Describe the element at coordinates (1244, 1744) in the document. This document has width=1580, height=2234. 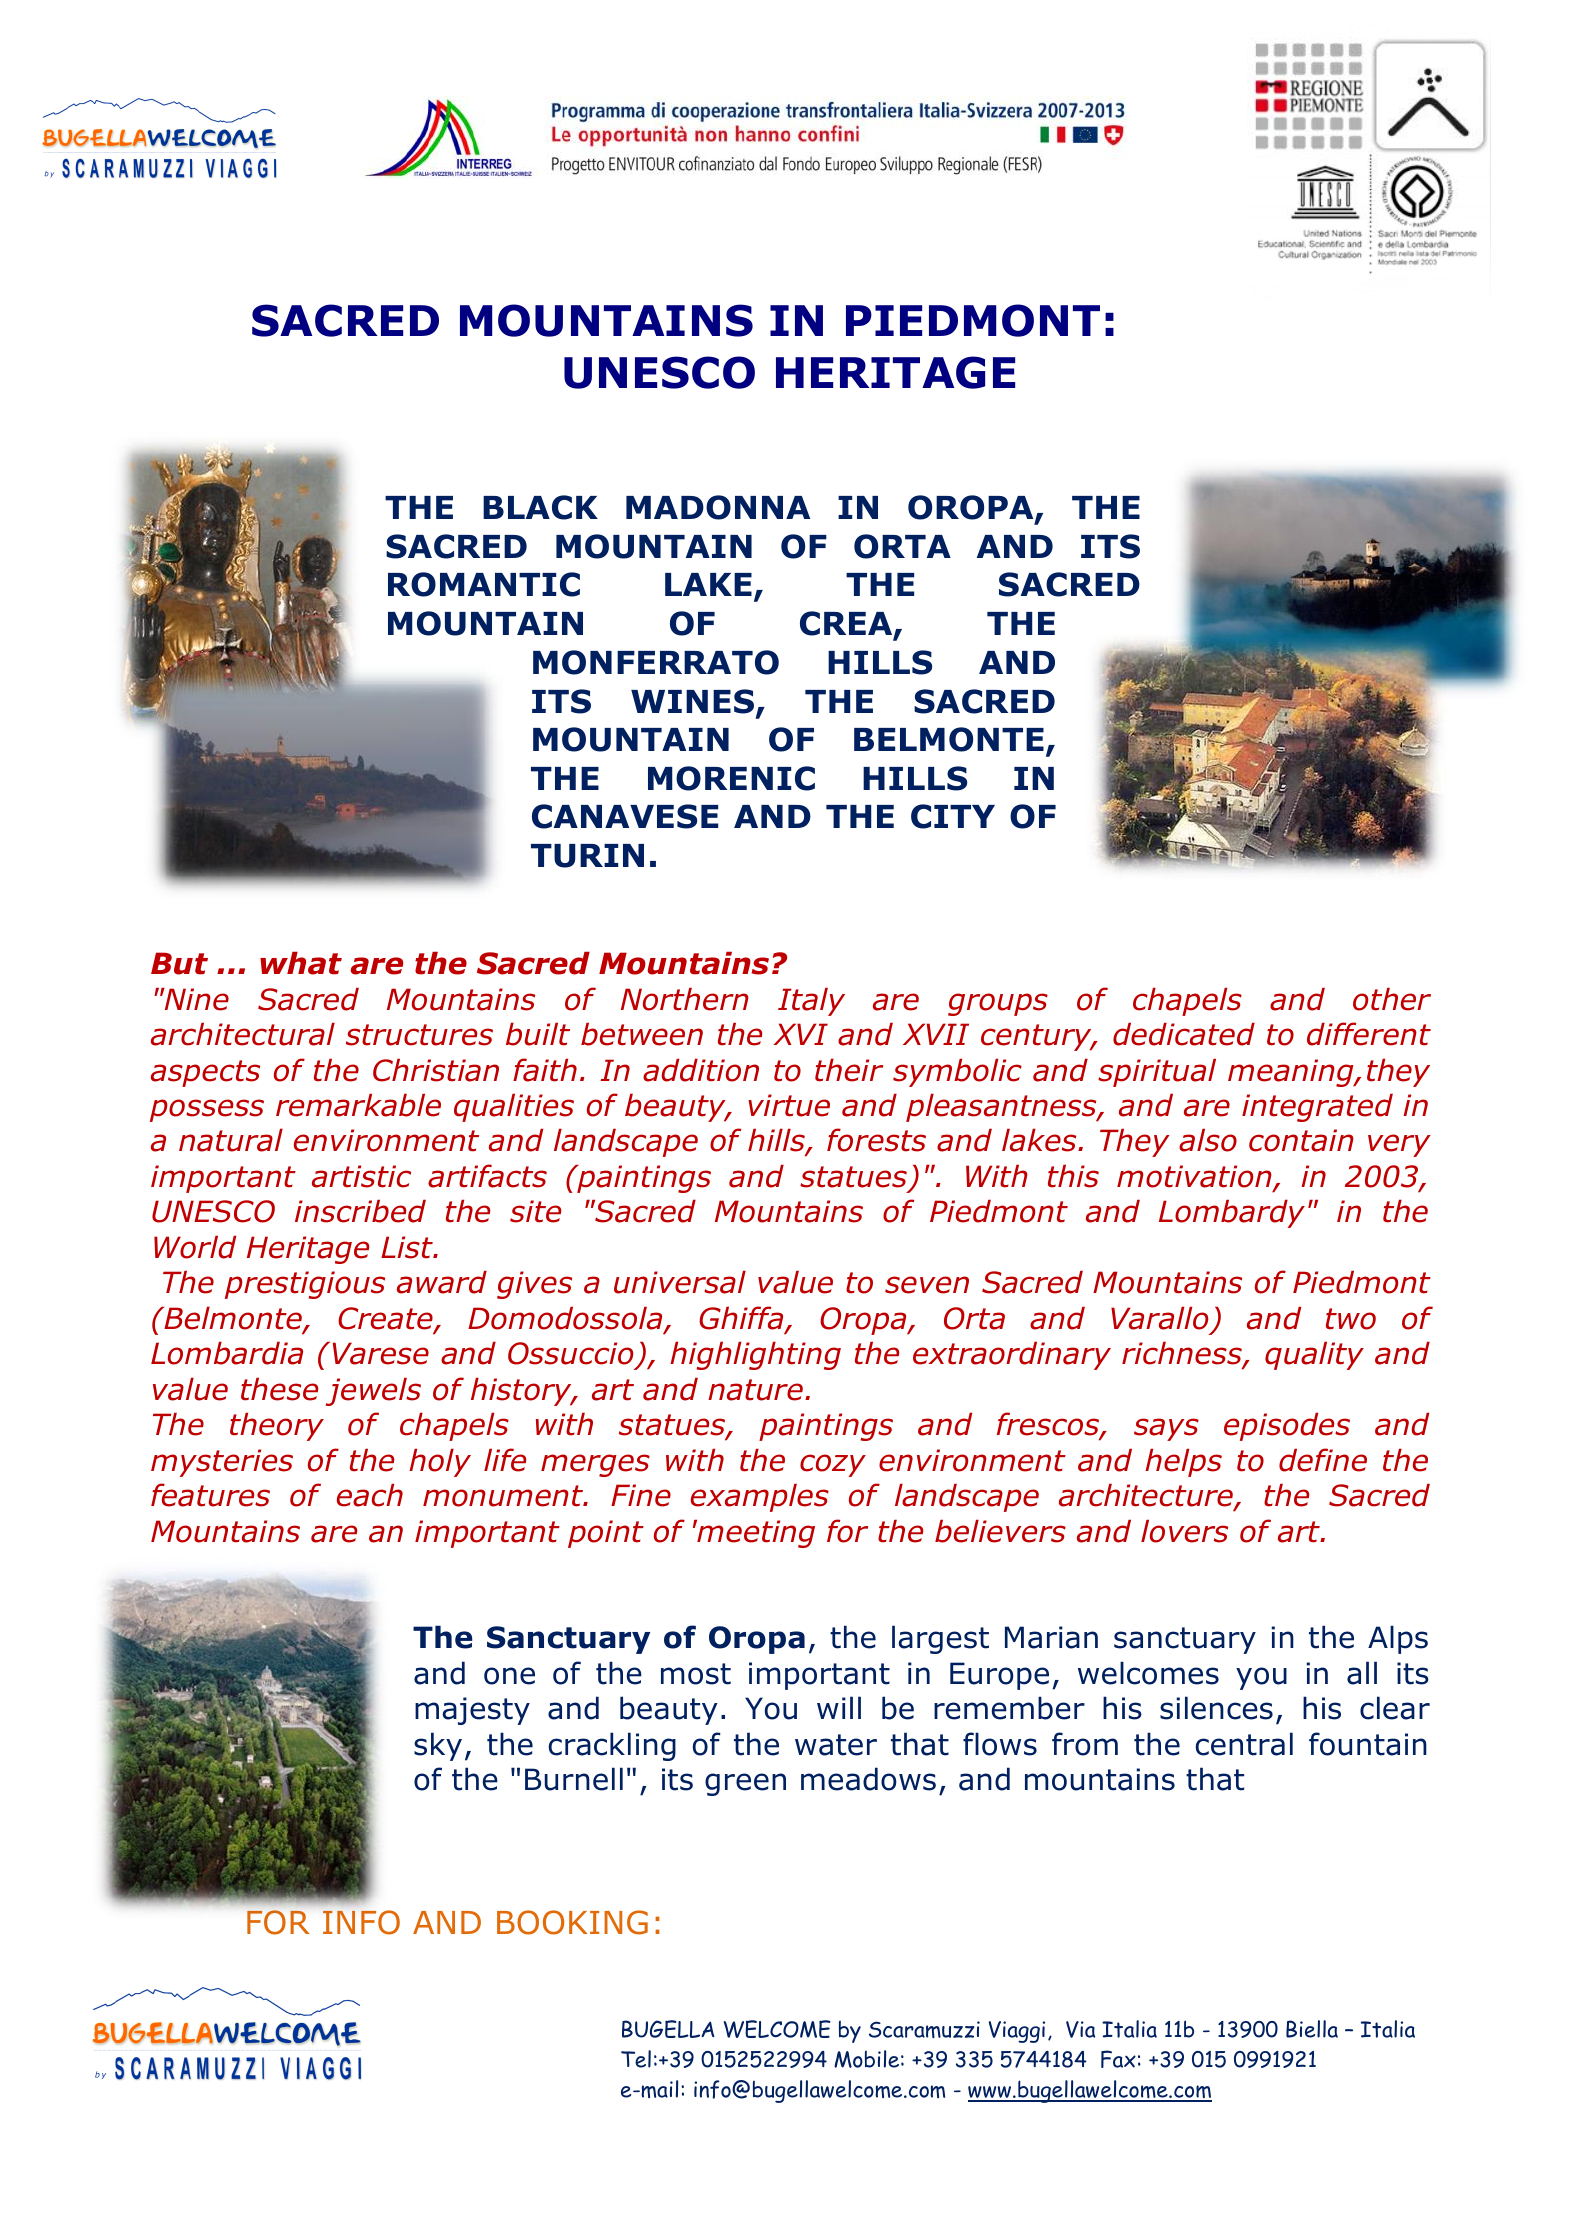
I see `central` at that location.
